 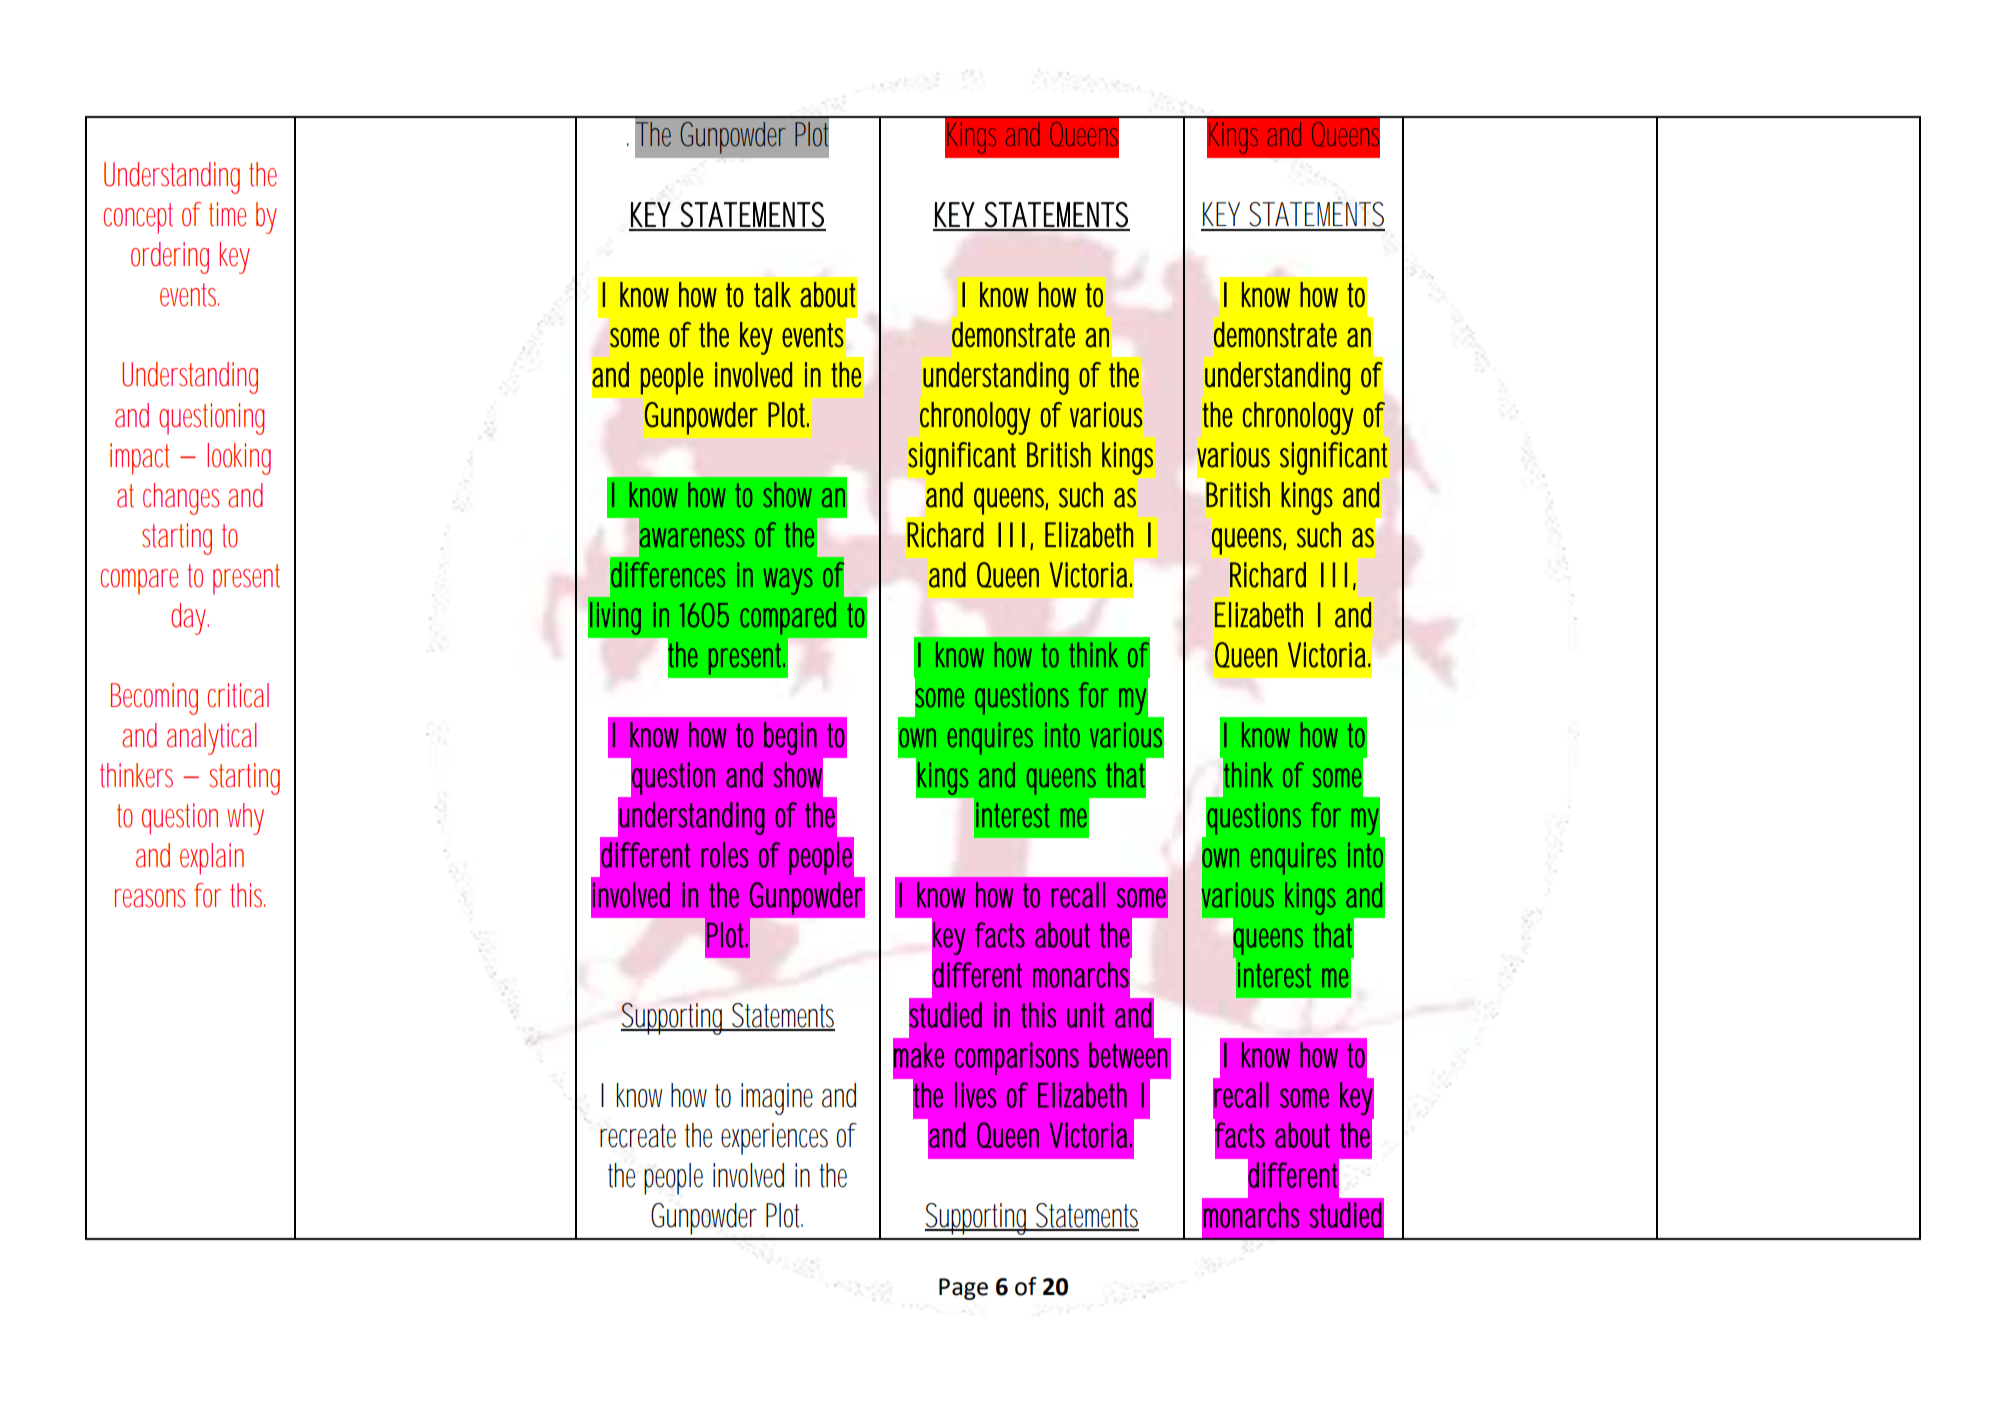 What do you see at coordinates (227, 214) in the page?
I see `time` at bounding box center [227, 214].
